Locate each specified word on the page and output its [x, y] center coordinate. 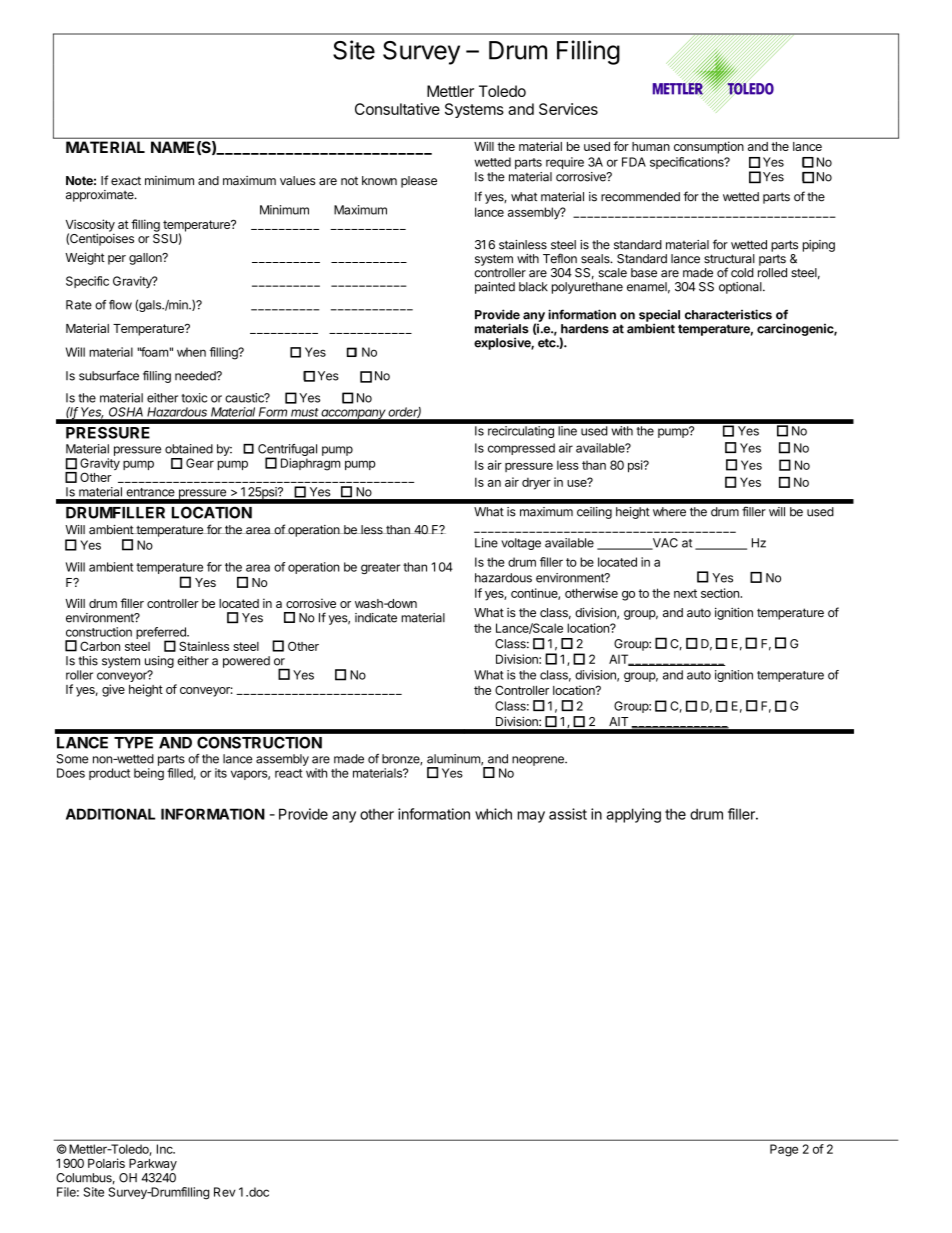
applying [634, 815]
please [419, 182]
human [651, 146]
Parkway [153, 1165]
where [669, 512]
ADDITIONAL [110, 814]
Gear [200, 463]
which [493, 814]
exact [126, 180]
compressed [521, 449]
